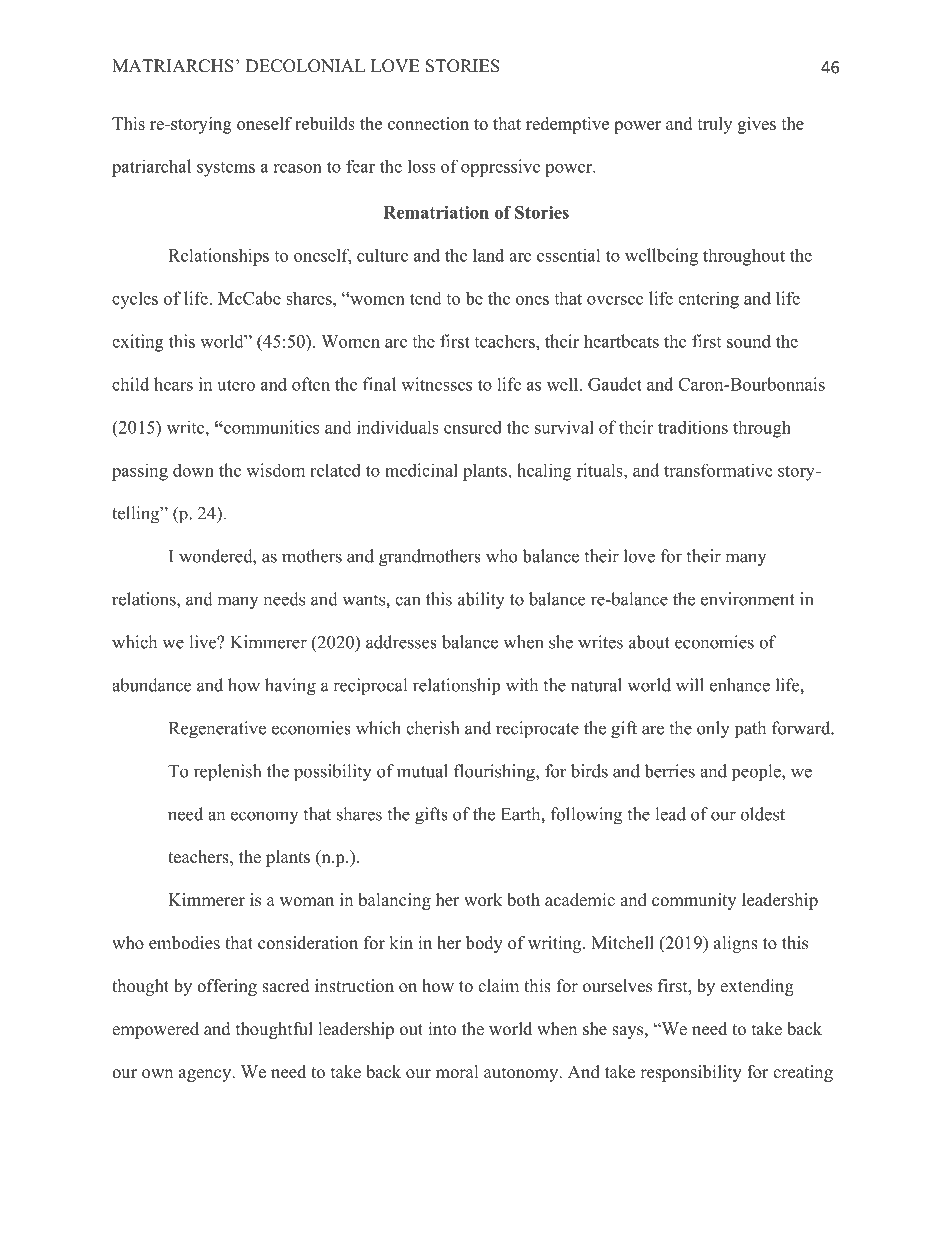 The image size is (952, 1233). Describe the element at coordinates (473, 427) in the page. I see `ensured` at that location.
